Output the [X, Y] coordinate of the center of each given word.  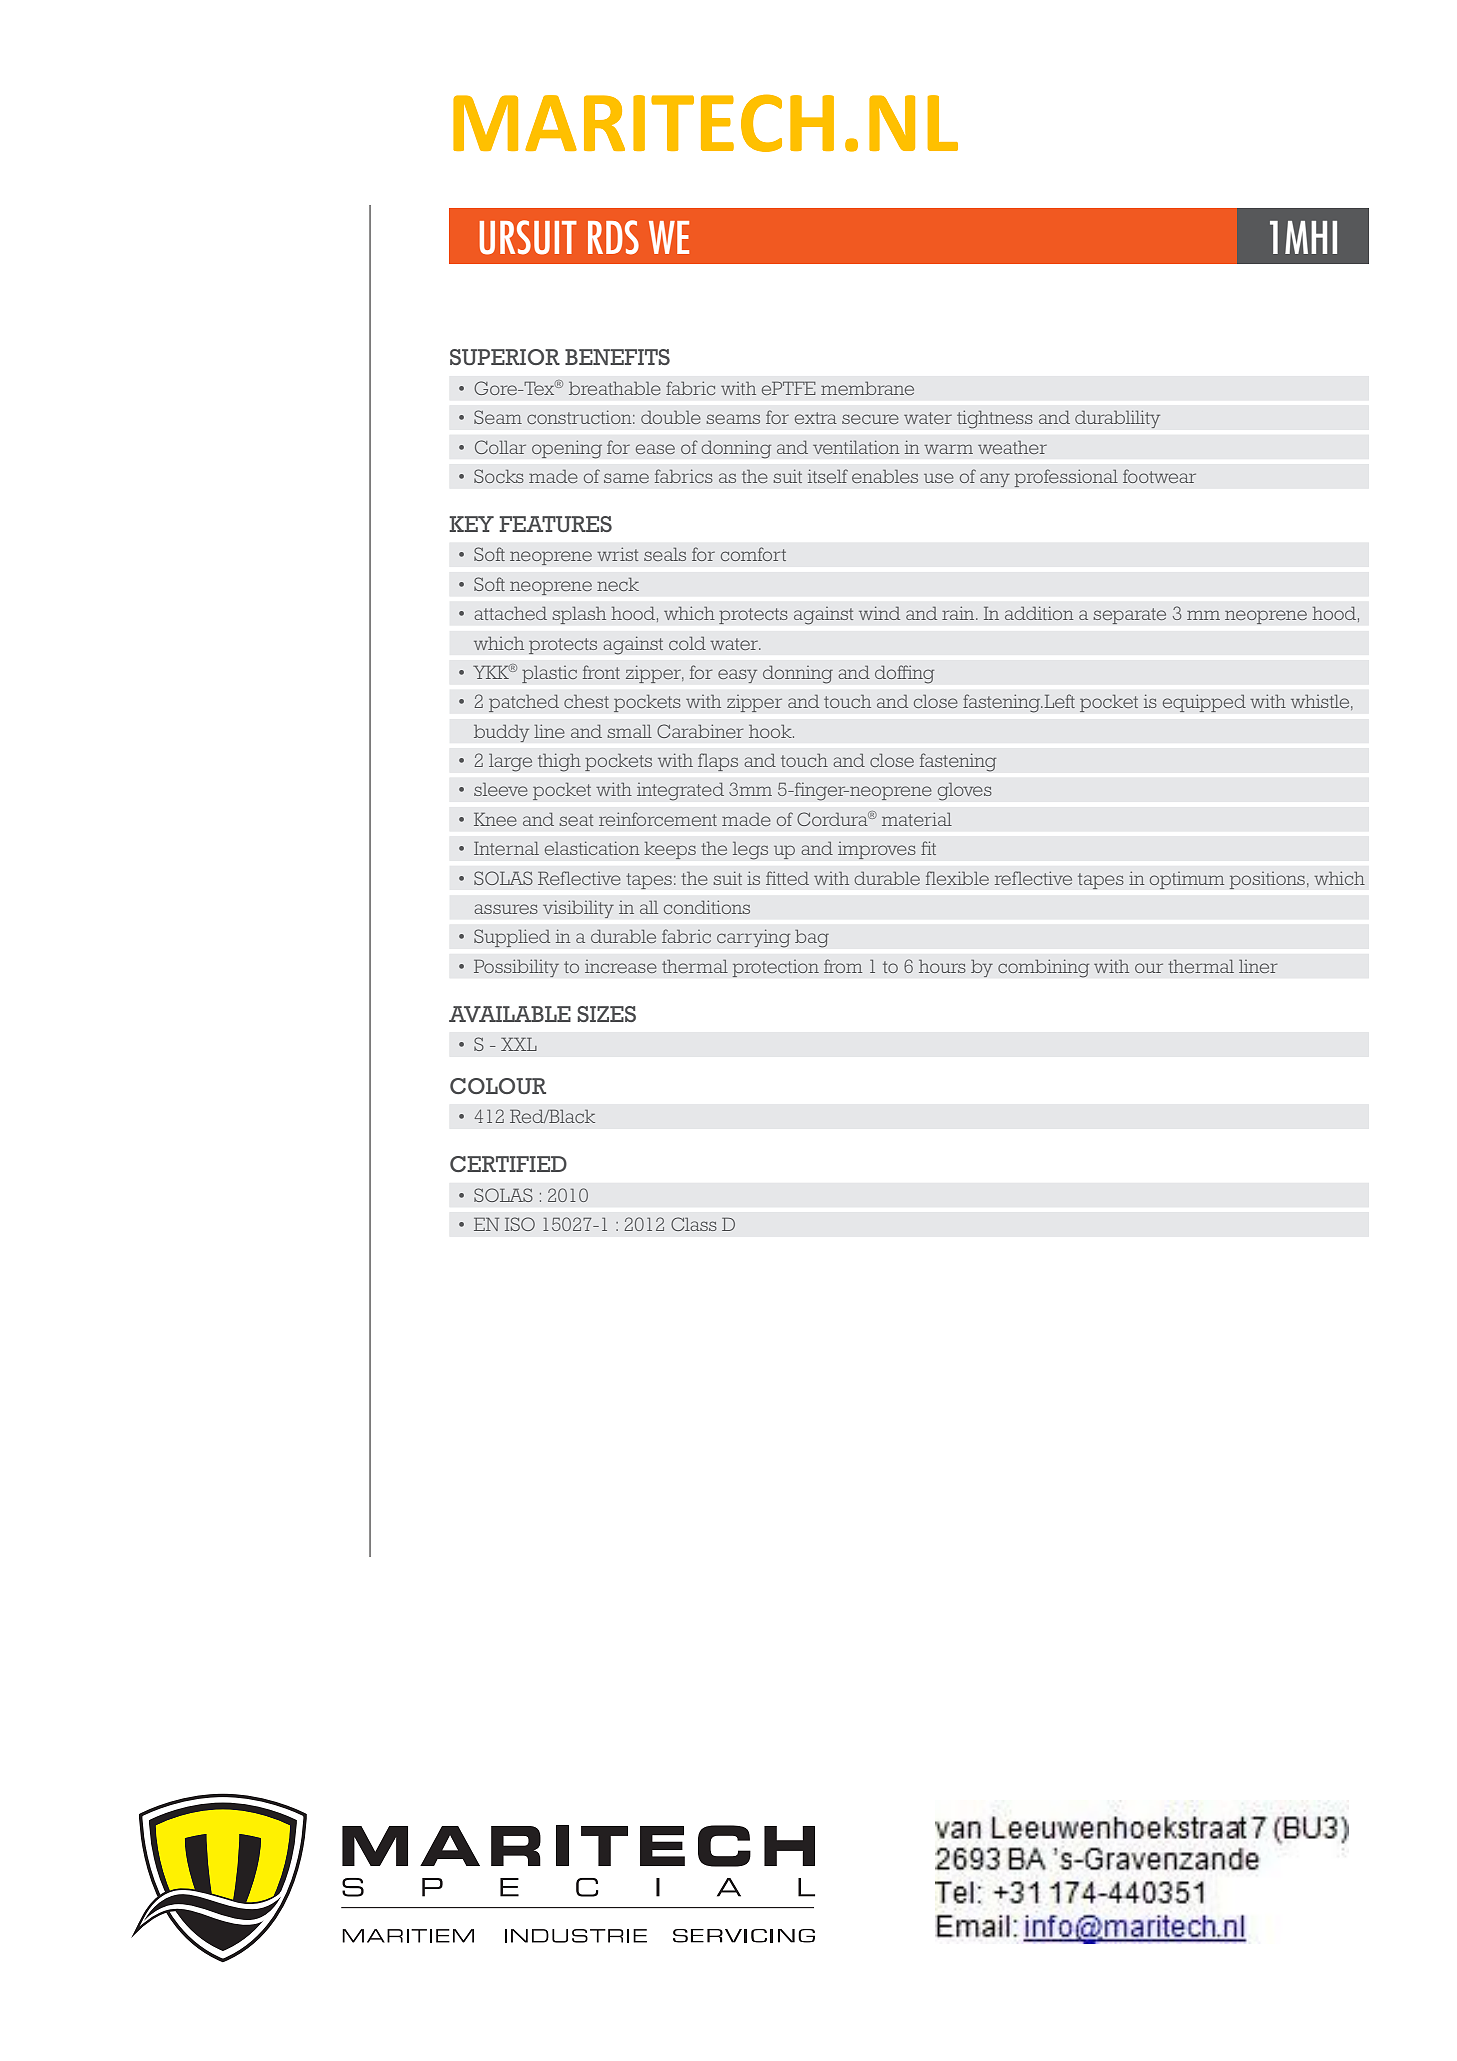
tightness [995, 419]
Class [694, 1224]
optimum [1187, 880]
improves [877, 850]
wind [879, 613]
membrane [867, 388]
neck [618, 584]
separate [1129, 616]
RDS [613, 237]
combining [1044, 968]
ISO [520, 1224]
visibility [578, 909]
